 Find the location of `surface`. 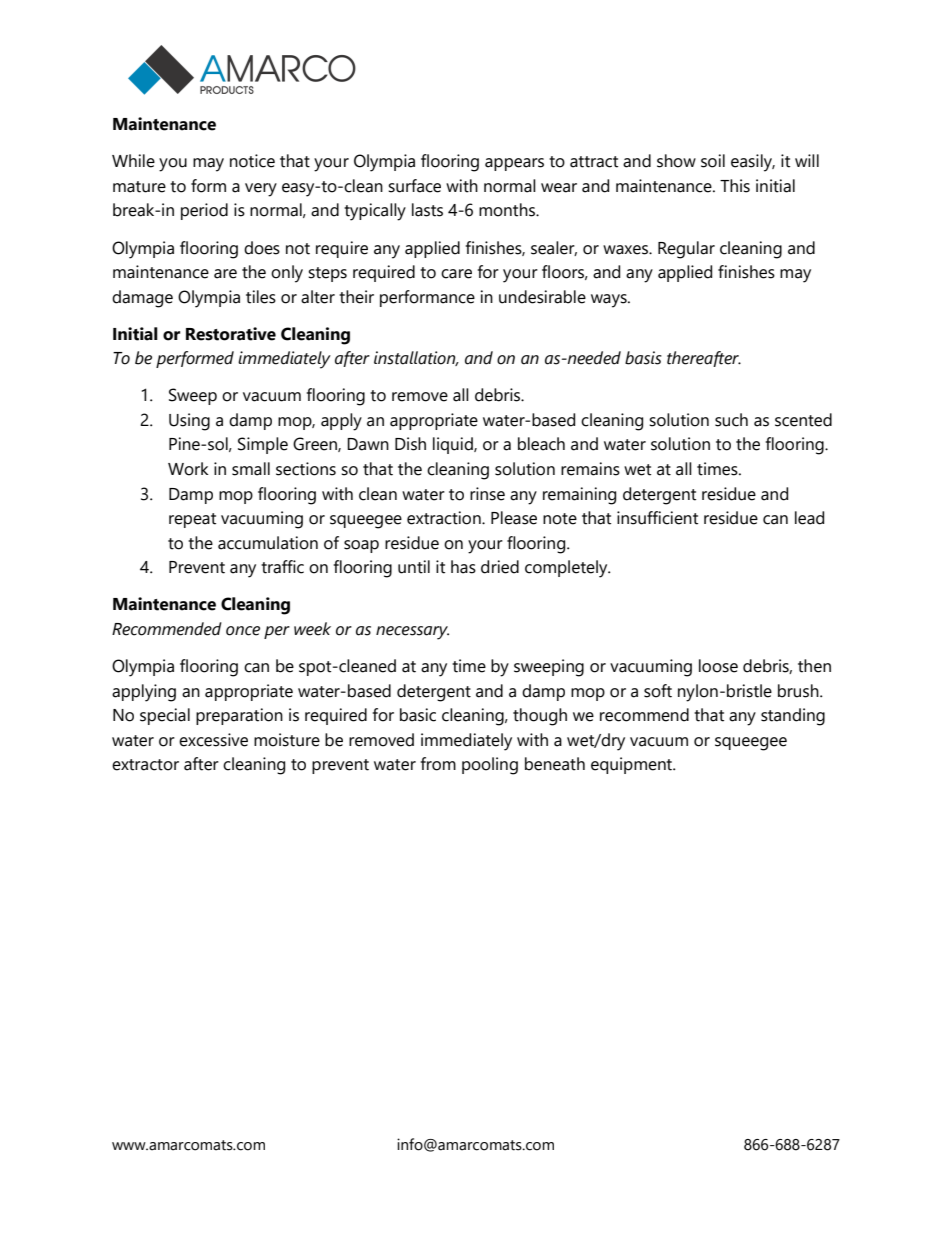

surface is located at coordinates (414, 186).
